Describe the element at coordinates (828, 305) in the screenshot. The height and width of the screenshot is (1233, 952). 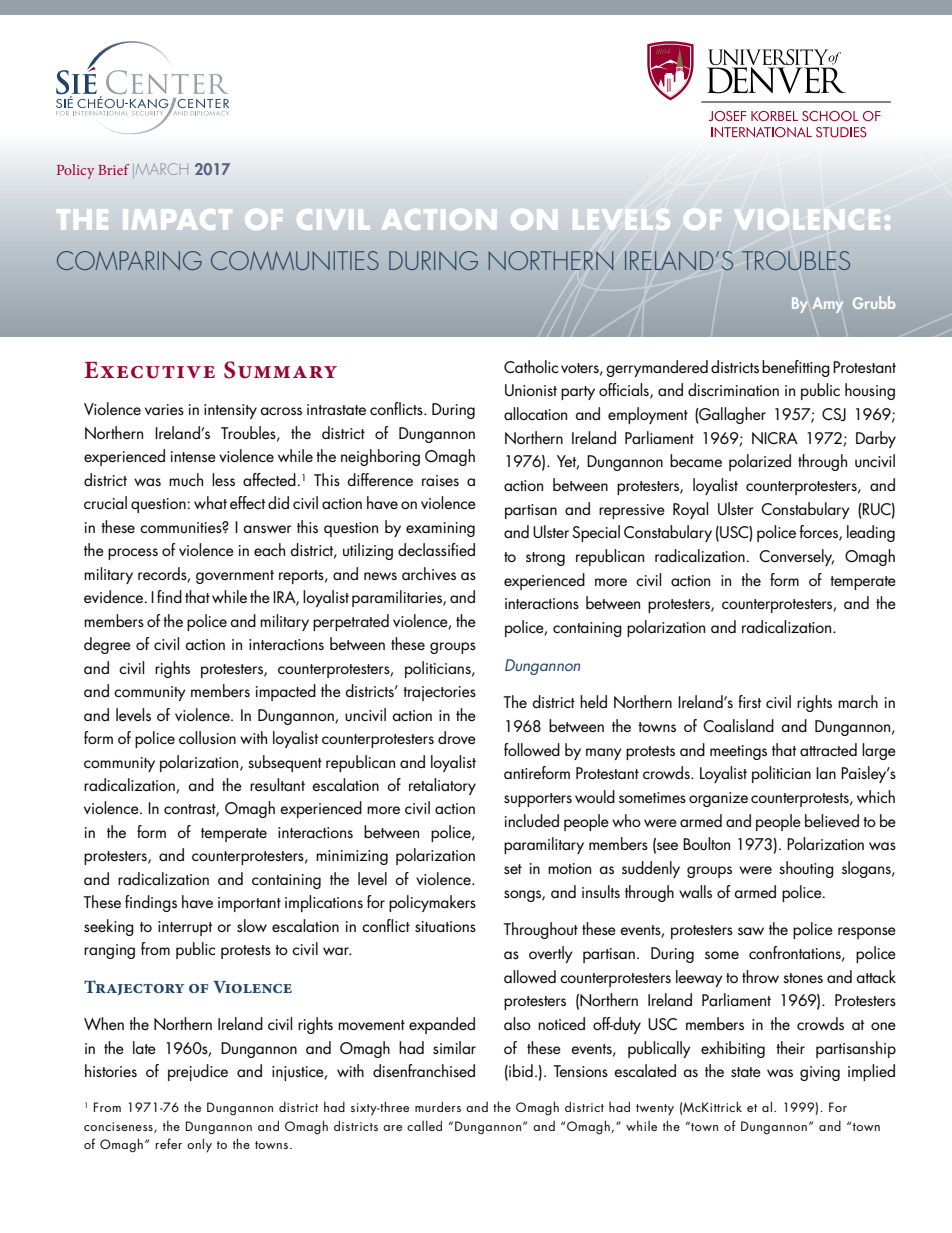
I see `Amy` at that location.
